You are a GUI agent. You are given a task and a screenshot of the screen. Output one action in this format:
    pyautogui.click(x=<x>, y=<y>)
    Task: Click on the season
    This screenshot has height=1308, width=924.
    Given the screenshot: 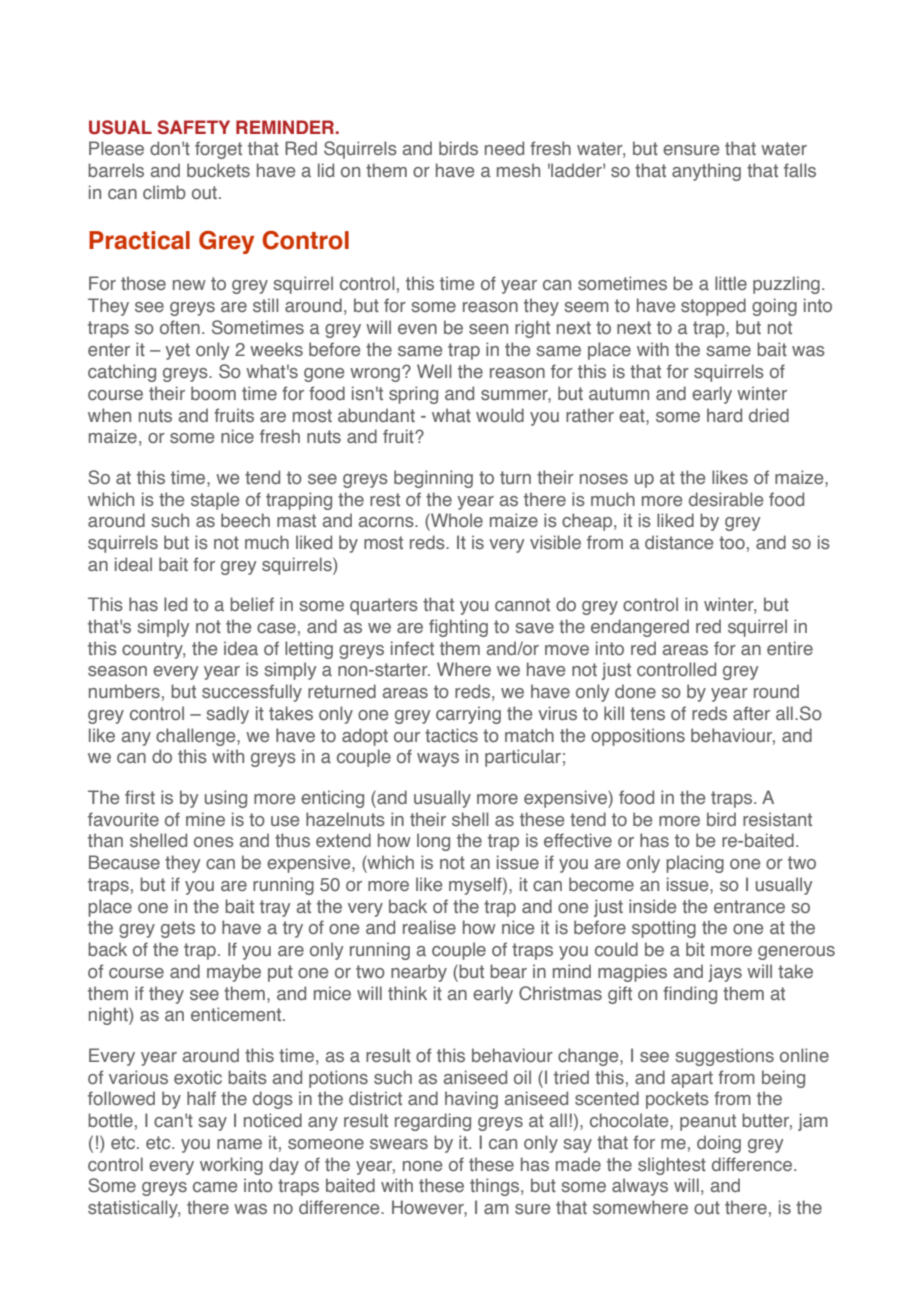 What is the action you would take?
    pyautogui.click(x=117, y=671)
